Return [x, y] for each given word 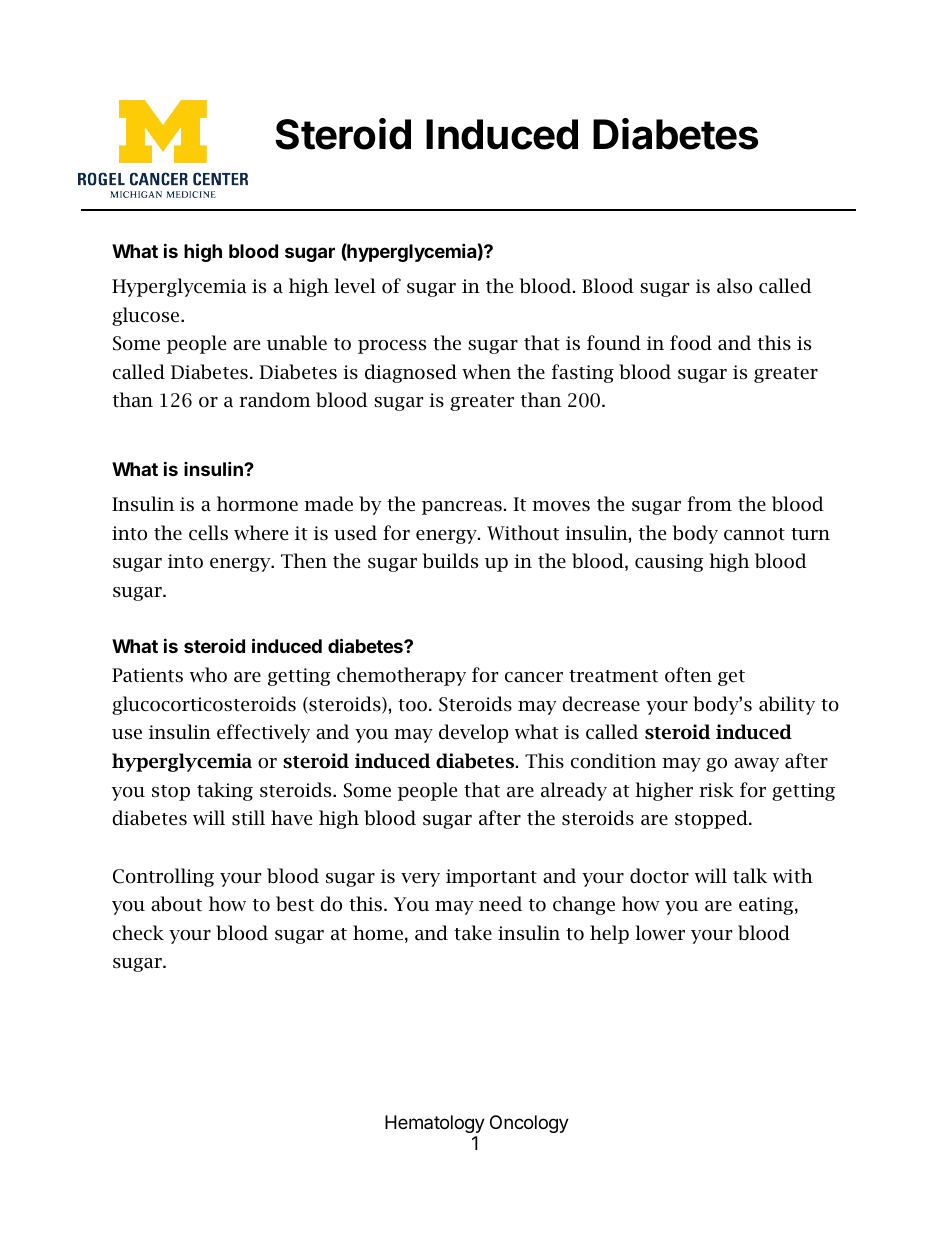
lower [660, 933]
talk [750, 875]
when [486, 371]
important [491, 878]
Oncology [529, 1124]
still [248, 818]
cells [208, 533]
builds [450, 561]
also [734, 286]
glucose [147, 316]
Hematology [435, 1124]
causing [669, 563]
